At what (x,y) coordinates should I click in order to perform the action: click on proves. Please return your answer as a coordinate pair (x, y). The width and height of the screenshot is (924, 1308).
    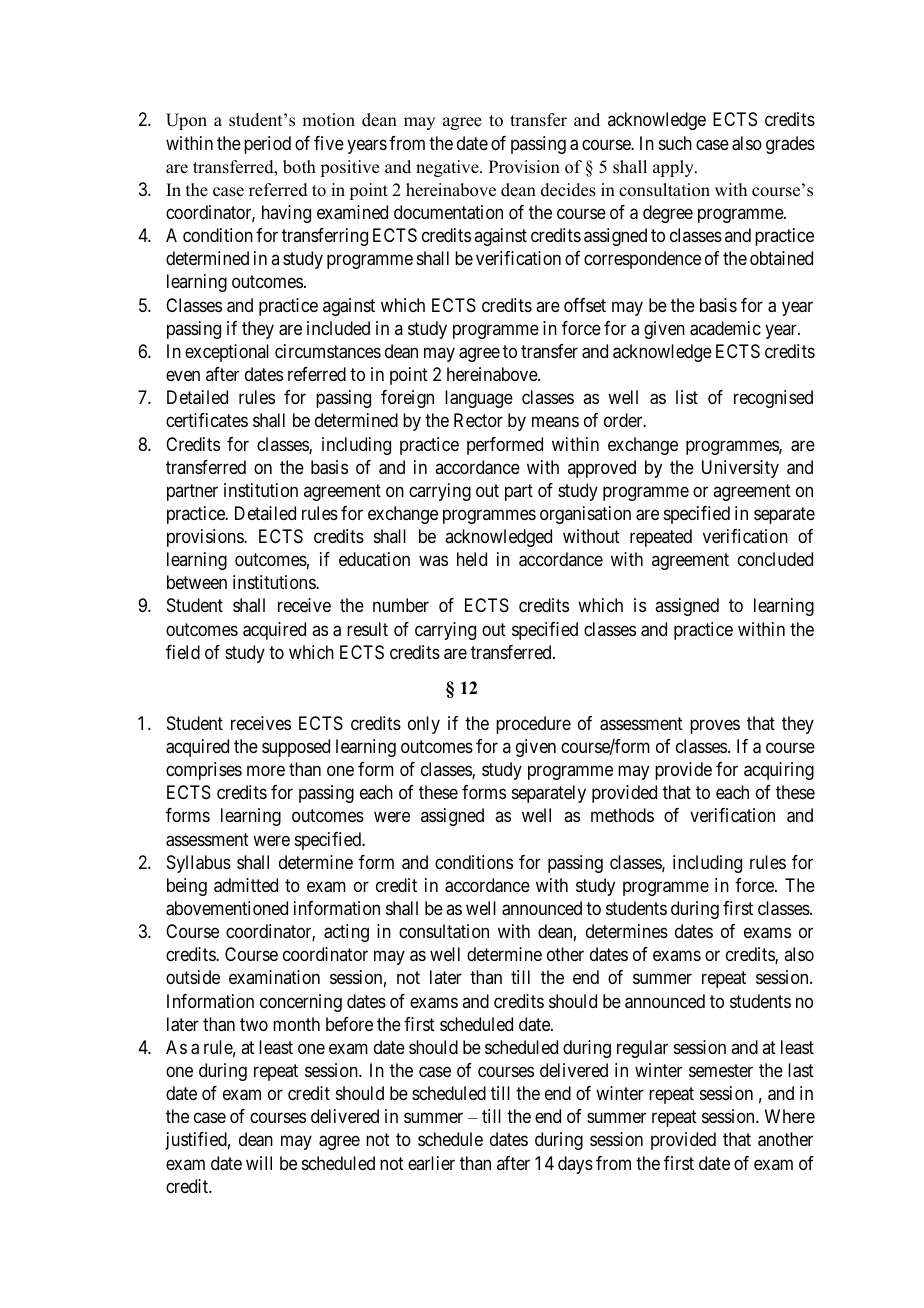
    Looking at the image, I should click on (715, 726).
